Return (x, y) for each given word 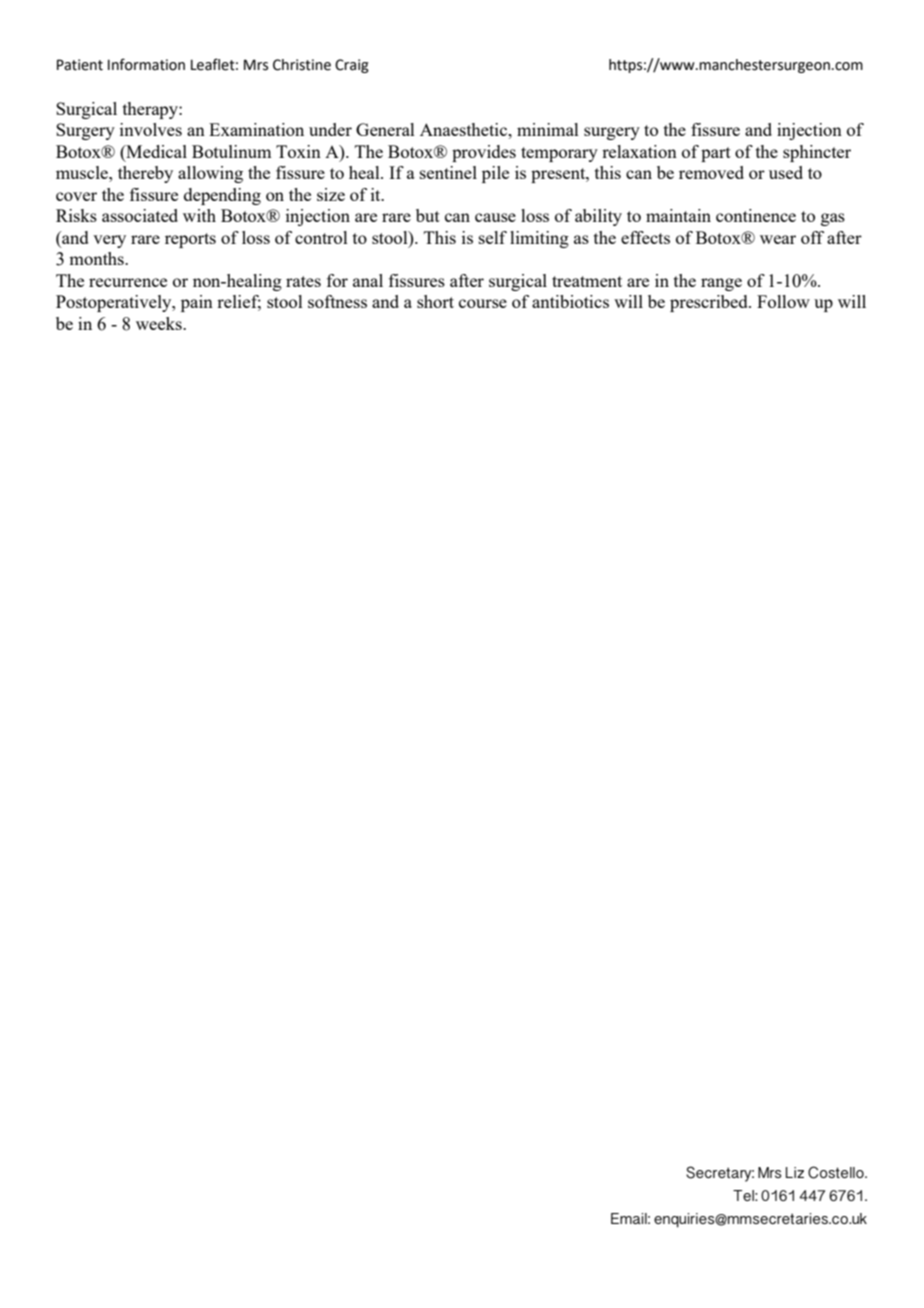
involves (151, 129)
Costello (837, 1172)
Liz (795, 1172)
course (483, 303)
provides (484, 153)
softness (337, 301)
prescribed (710, 303)
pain (197, 303)
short (435, 301)
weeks (160, 323)
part (716, 154)
